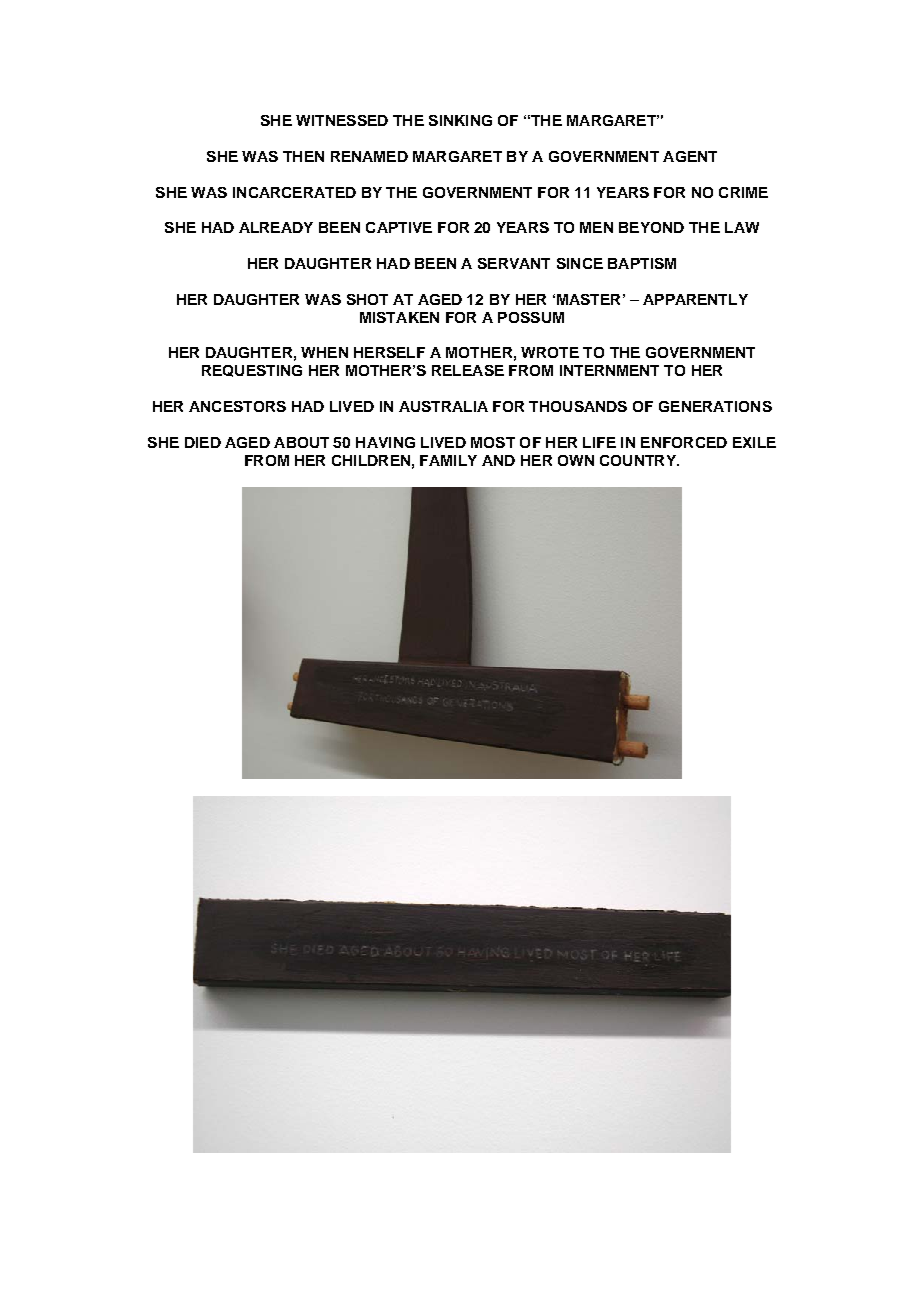  What do you see at coordinates (301, 442) in the page?
I see `ABOUT` at bounding box center [301, 442].
